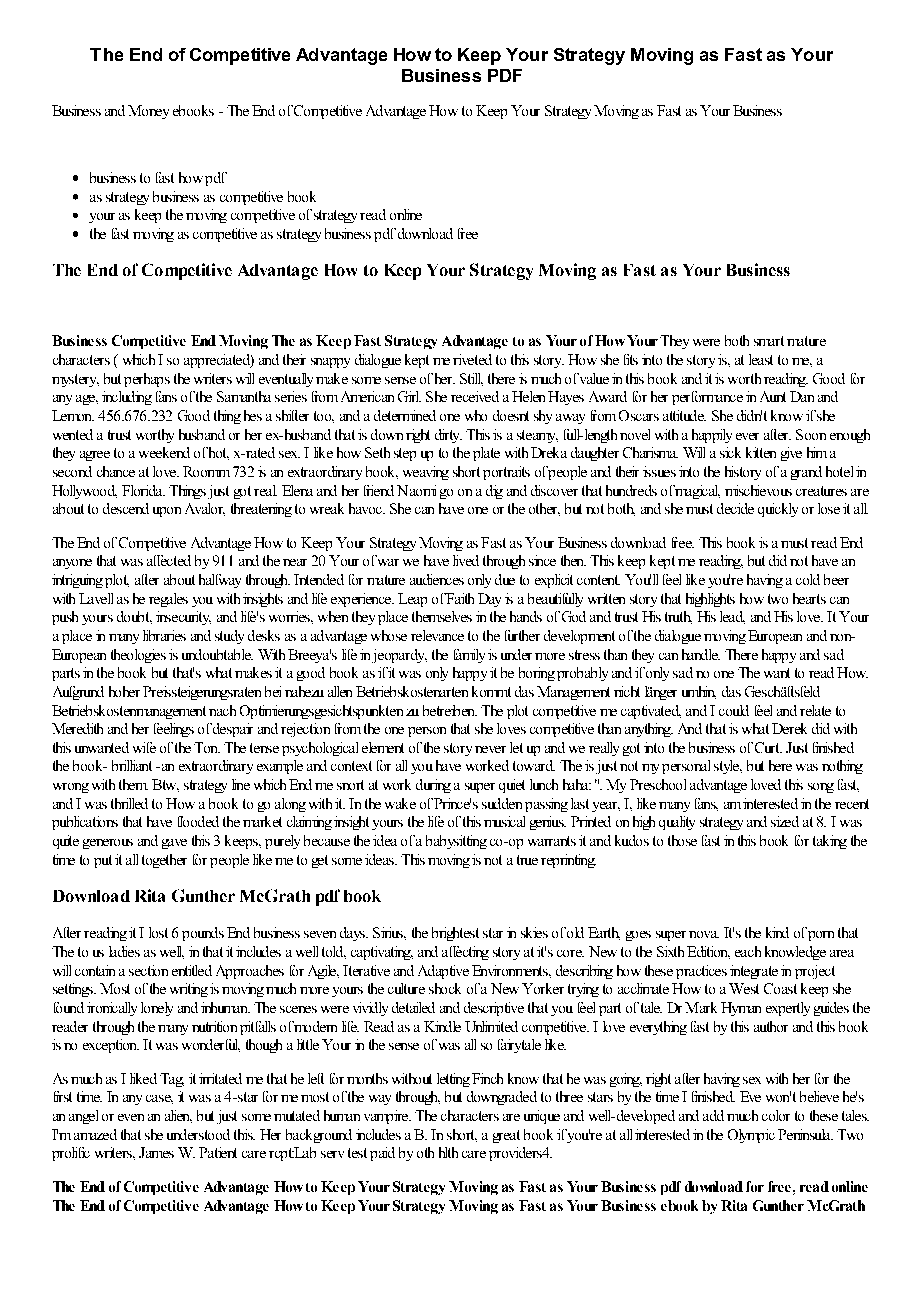 This image has width=924, height=1308. Describe the element at coordinates (751, 1136) in the image. I see `Olympic` at that location.
